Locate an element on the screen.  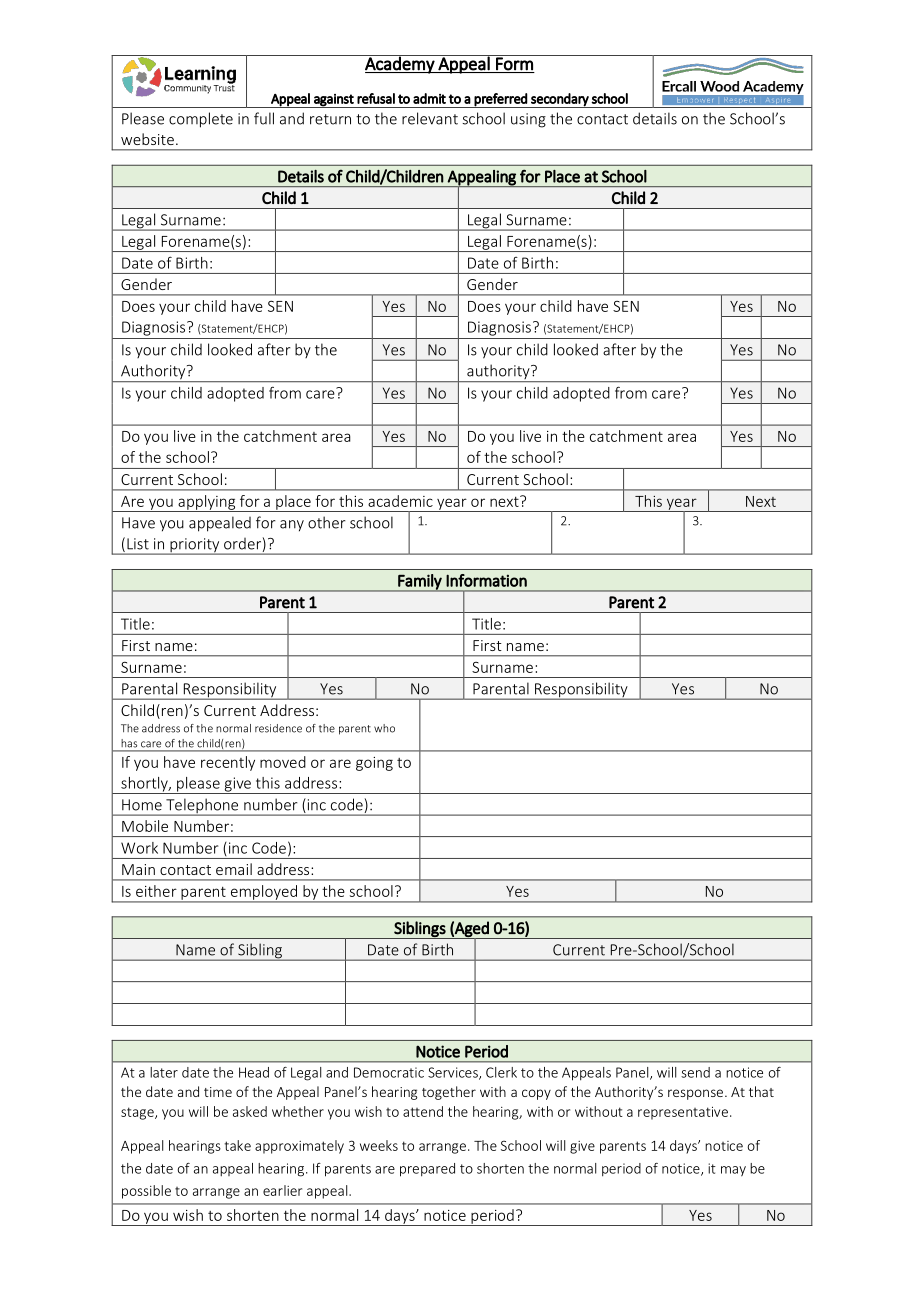
take is located at coordinates (237, 1145).
